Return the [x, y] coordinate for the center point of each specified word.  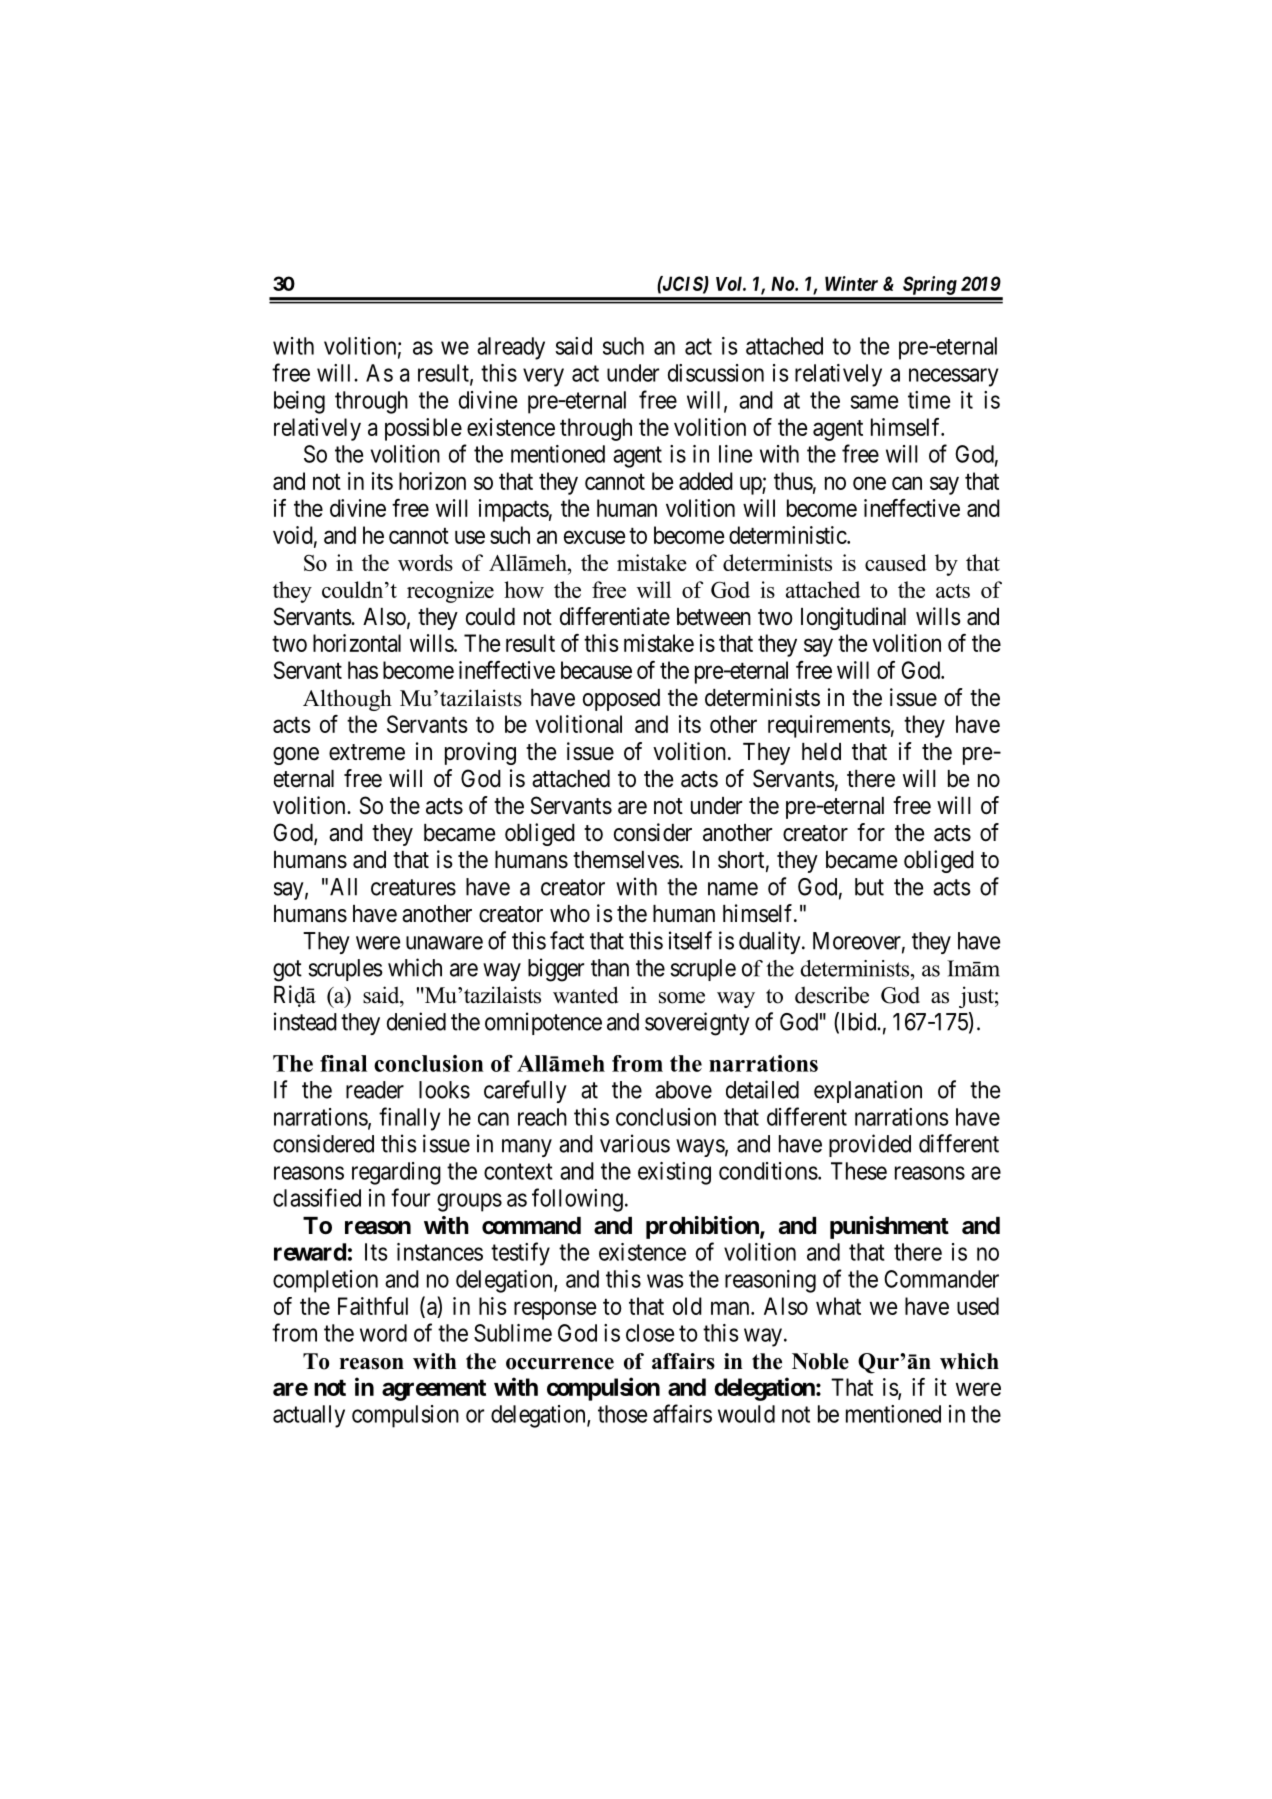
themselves [626, 860]
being [299, 402]
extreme [367, 752]
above [683, 1090]
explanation [868, 1091]
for [871, 832]
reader [375, 1090]
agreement [434, 1390]
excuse [594, 537]
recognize [450, 592]
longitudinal [853, 618]
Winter [851, 283]
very [543, 377]
